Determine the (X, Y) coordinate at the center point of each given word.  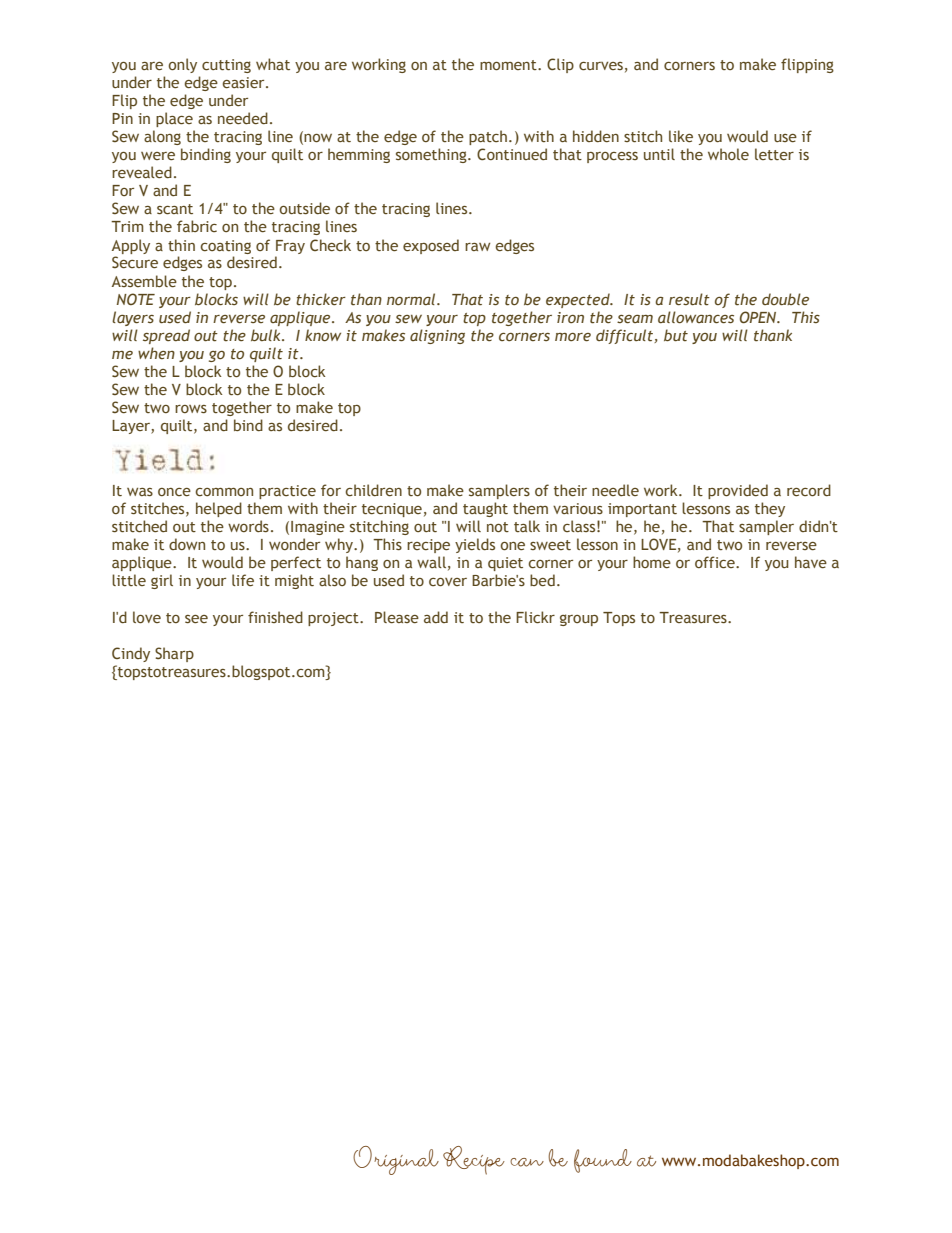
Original (396, 1160)
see (196, 619)
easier (245, 82)
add (436, 617)
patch (488, 137)
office (716, 562)
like (681, 136)
